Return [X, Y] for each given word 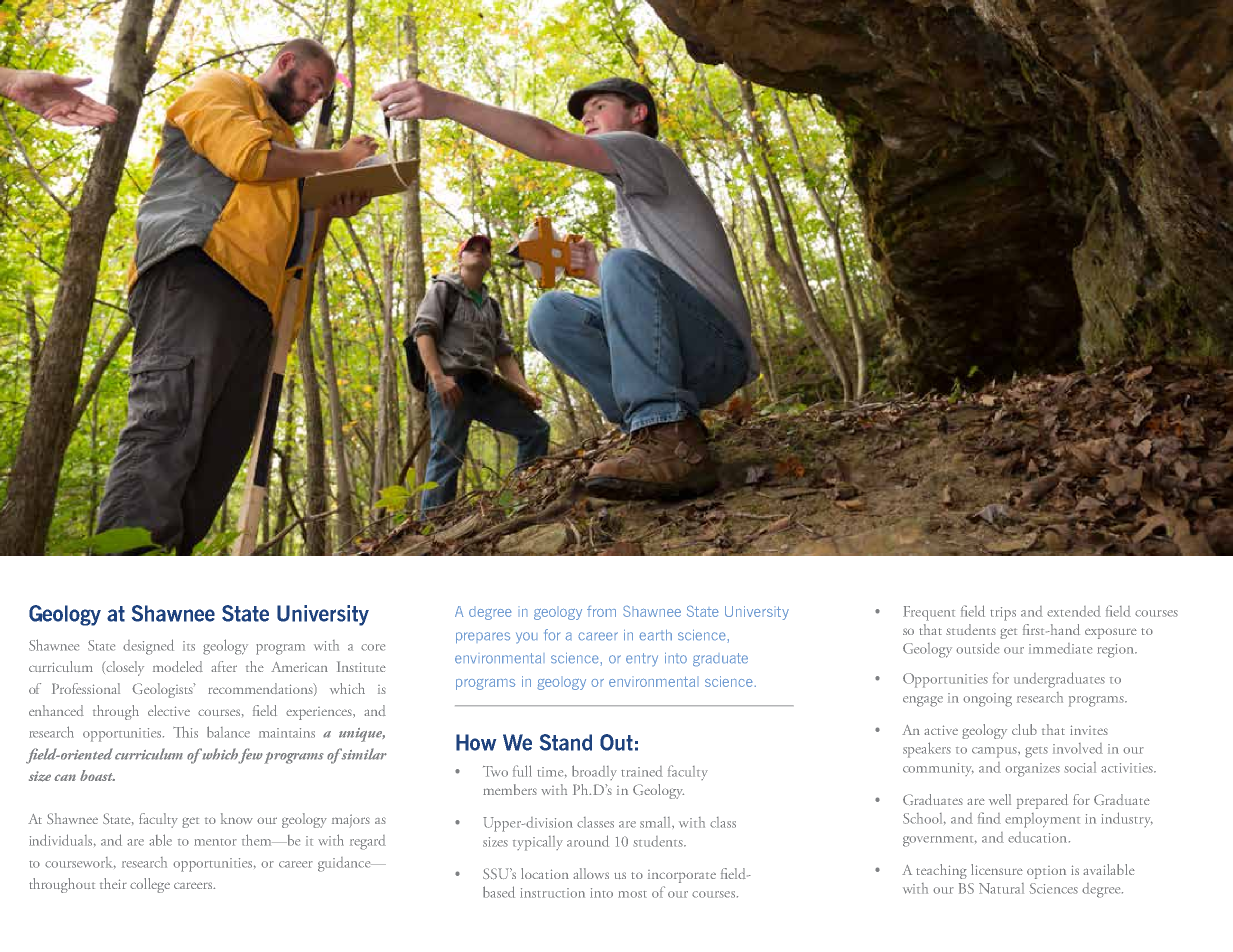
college [150, 885]
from [601, 611]
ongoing [987, 700]
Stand [566, 742]
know [237, 818]
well [1000, 799]
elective [169, 710]
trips [1003, 614]
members [510, 789]
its [189, 646]
